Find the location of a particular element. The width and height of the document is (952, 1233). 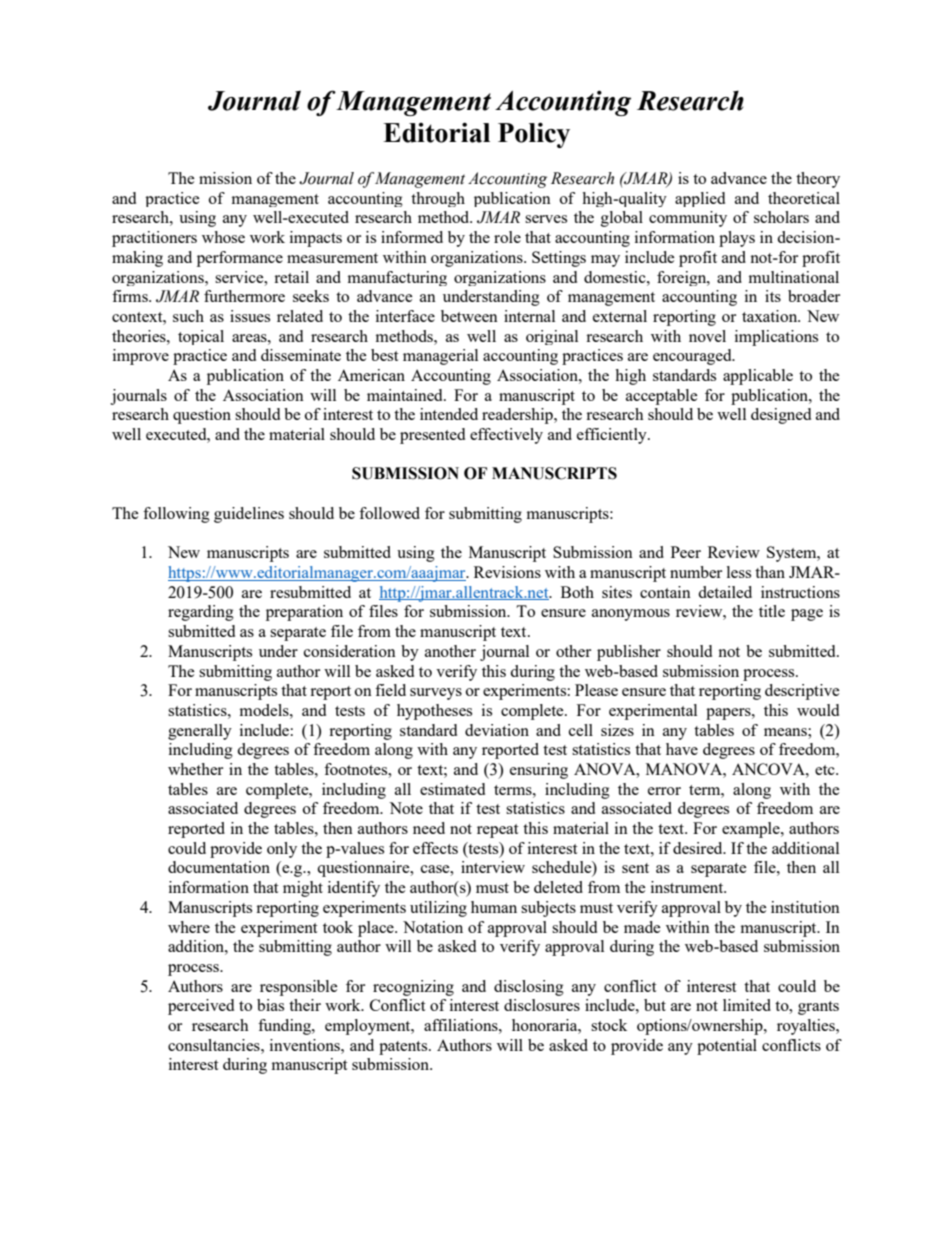

whose is located at coordinates (223, 237).
